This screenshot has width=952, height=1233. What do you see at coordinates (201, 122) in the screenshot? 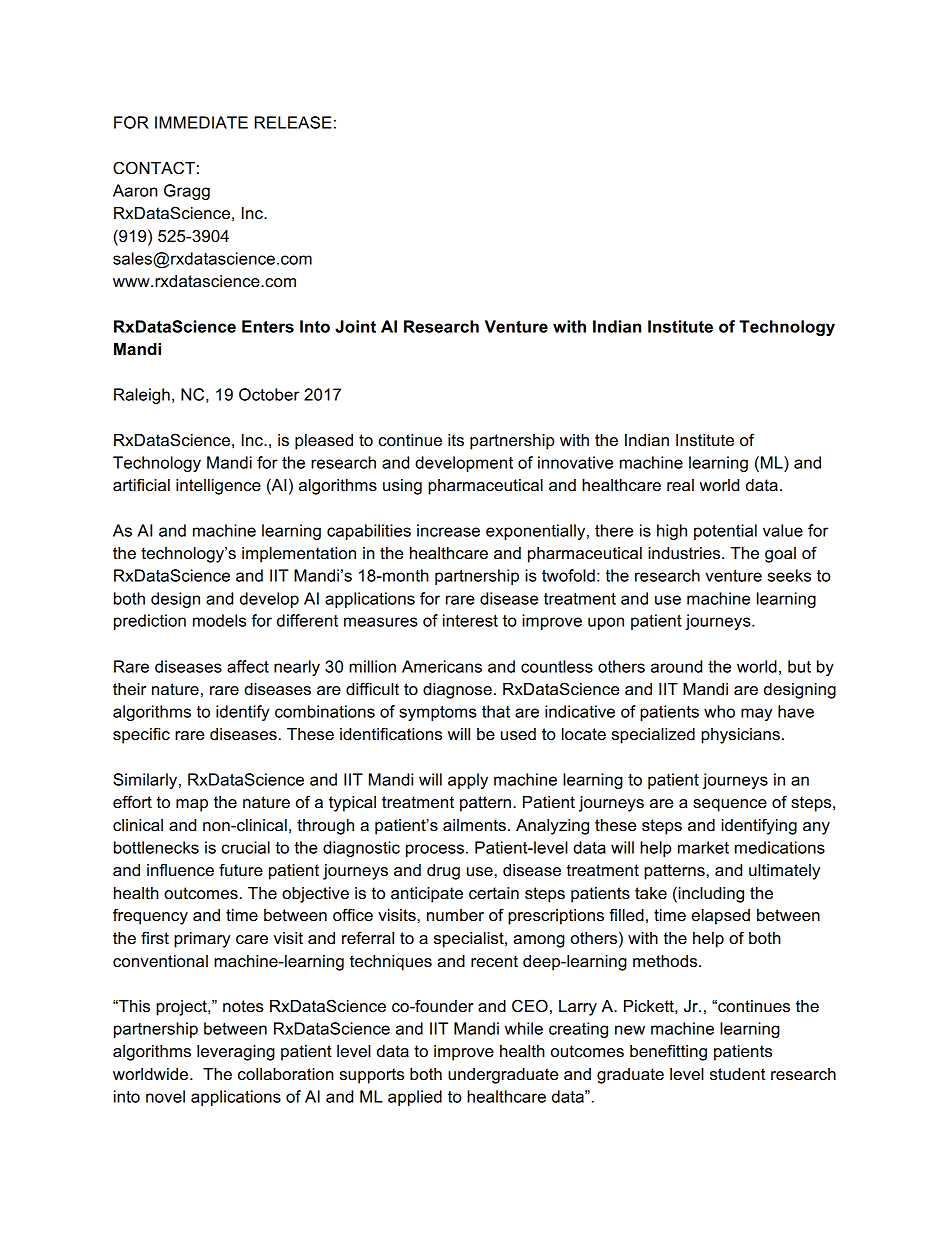
I see `IMMEDIATE` at bounding box center [201, 122].
